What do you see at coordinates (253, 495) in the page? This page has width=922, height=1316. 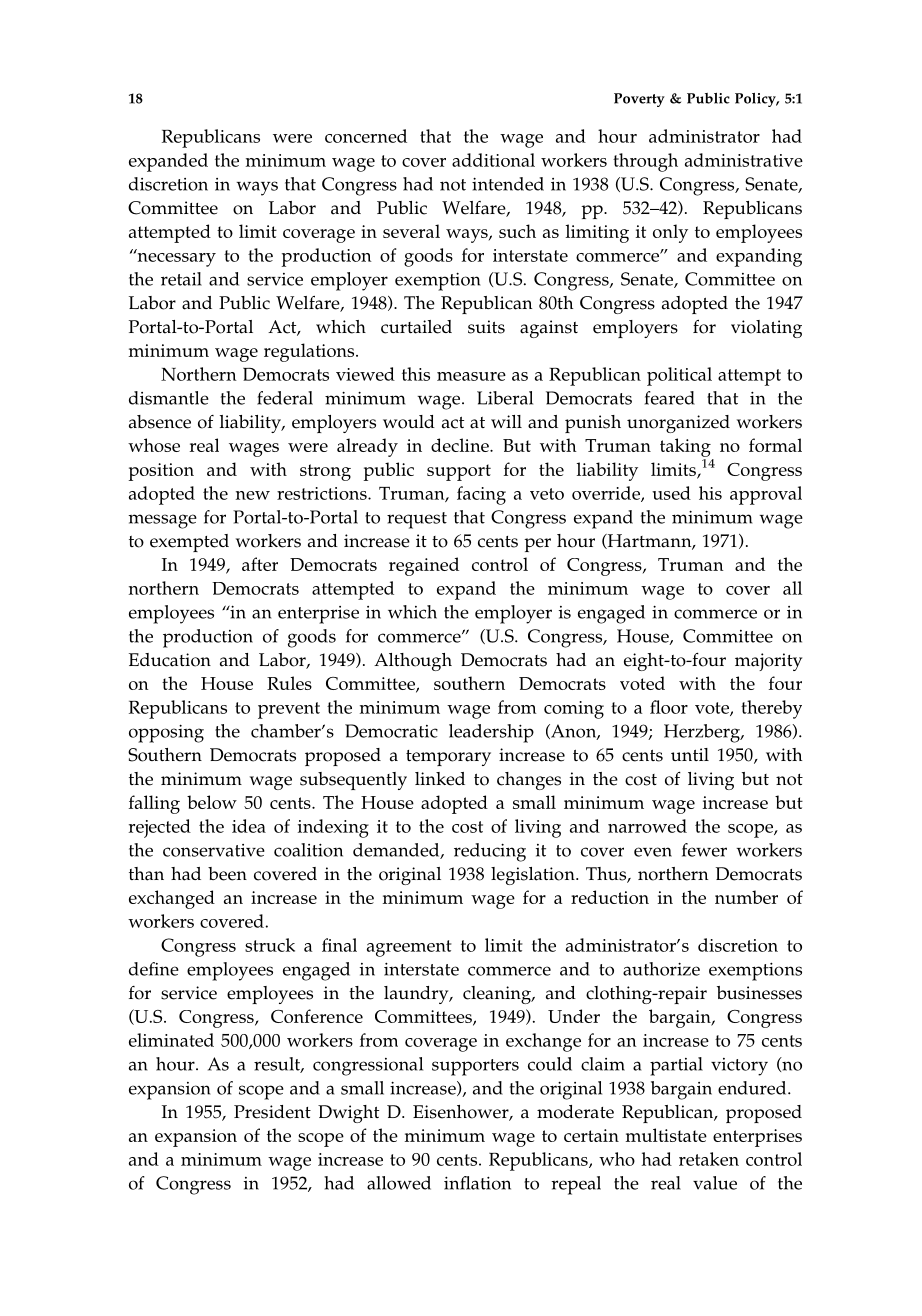 I see `new` at bounding box center [253, 495].
